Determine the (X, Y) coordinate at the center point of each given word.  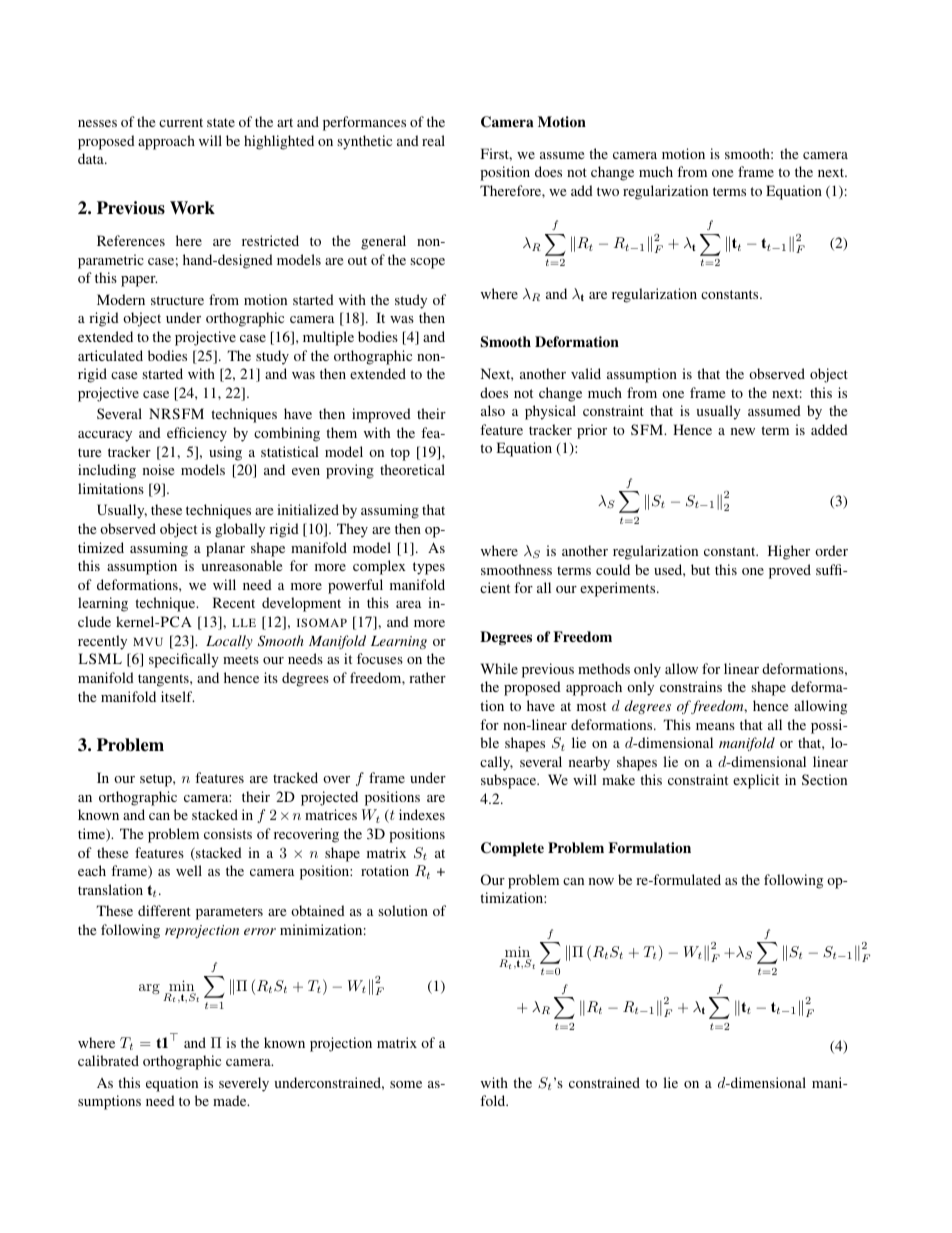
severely (244, 1084)
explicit (756, 781)
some (406, 1084)
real (433, 140)
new (743, 431)
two (608, 191)
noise (158, 469)
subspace (510, 781)
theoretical (412, 469)
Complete (512, 849)
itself (177, 696)
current (181, 122)
